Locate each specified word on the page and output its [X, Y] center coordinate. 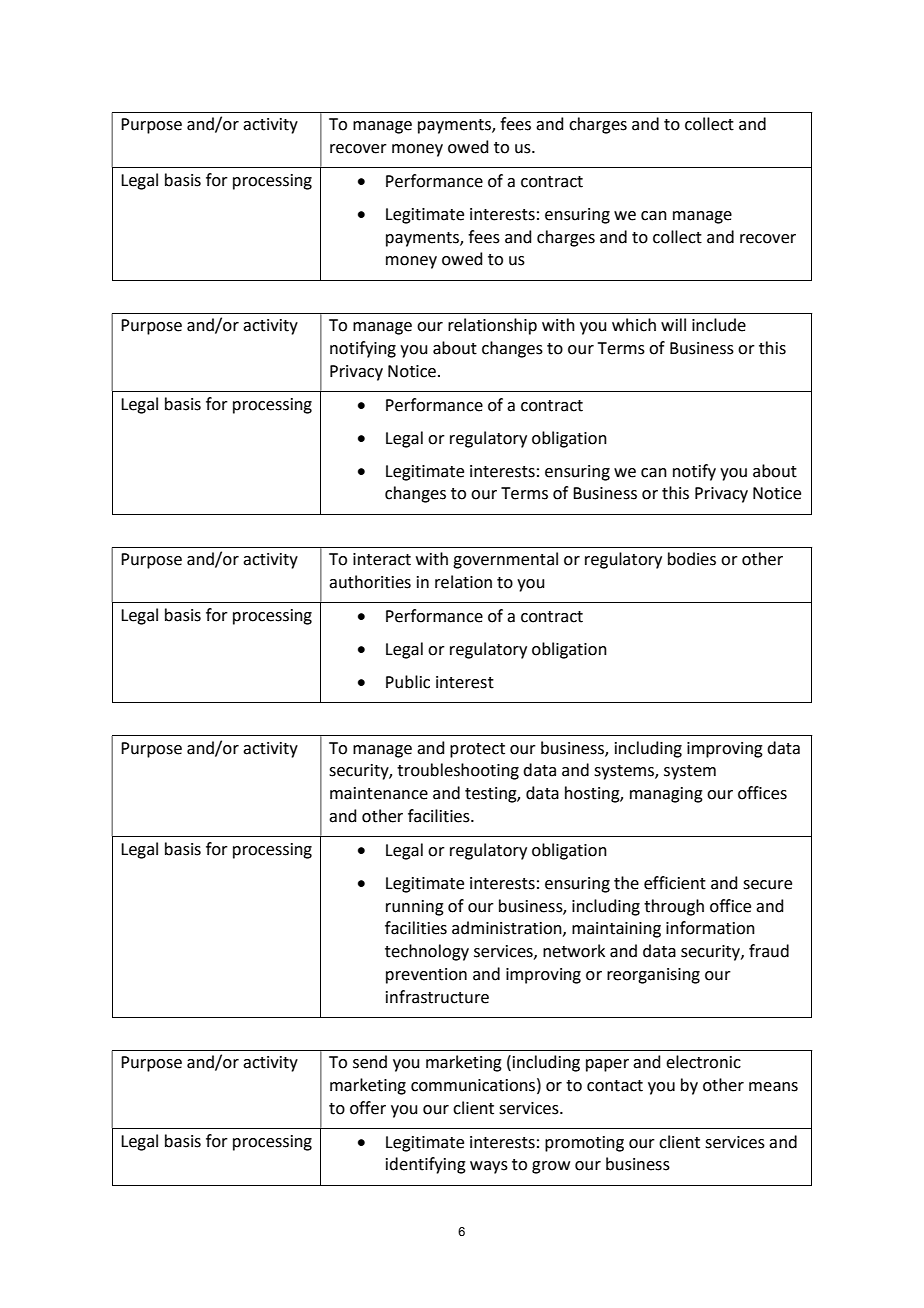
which [634, 325]
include [719, 325]
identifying [426, 1165]
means [773, 1087]
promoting [584, 1144]
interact [382, 559]
